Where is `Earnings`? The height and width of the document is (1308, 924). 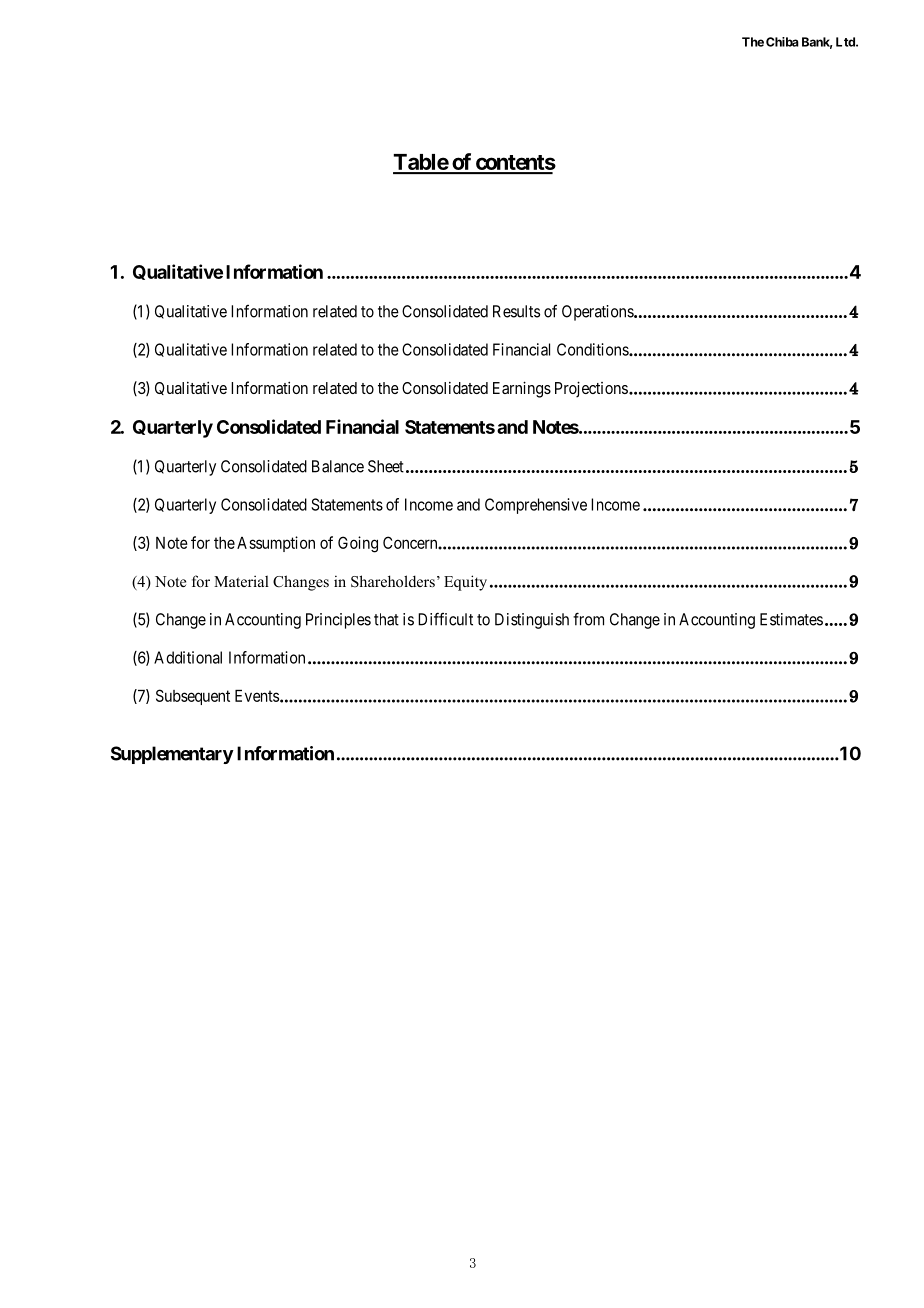
Earnings is located at coordinates (522, 389).
